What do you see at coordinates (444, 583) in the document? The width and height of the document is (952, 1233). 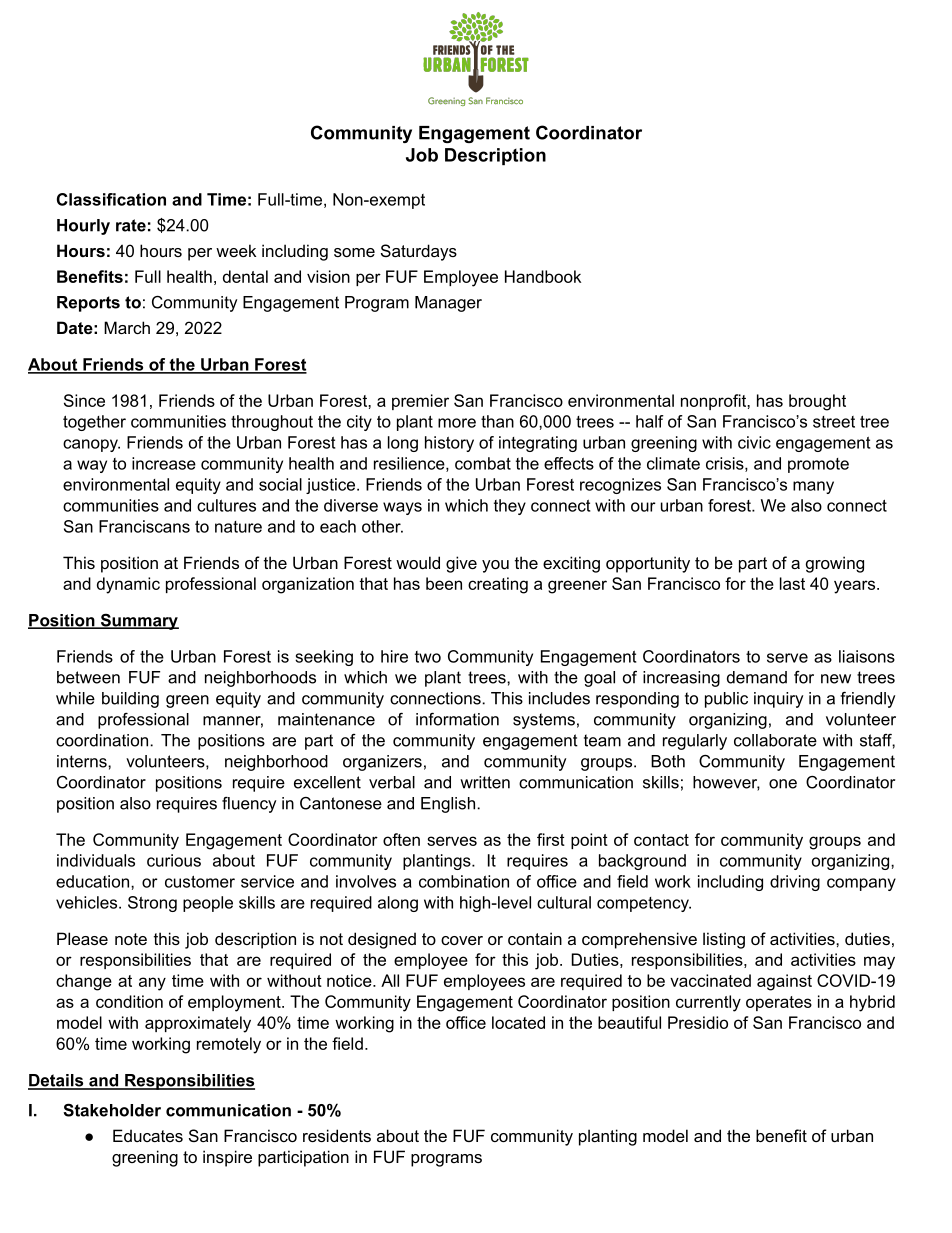 I see `been` at bounding box center [444, 583].
